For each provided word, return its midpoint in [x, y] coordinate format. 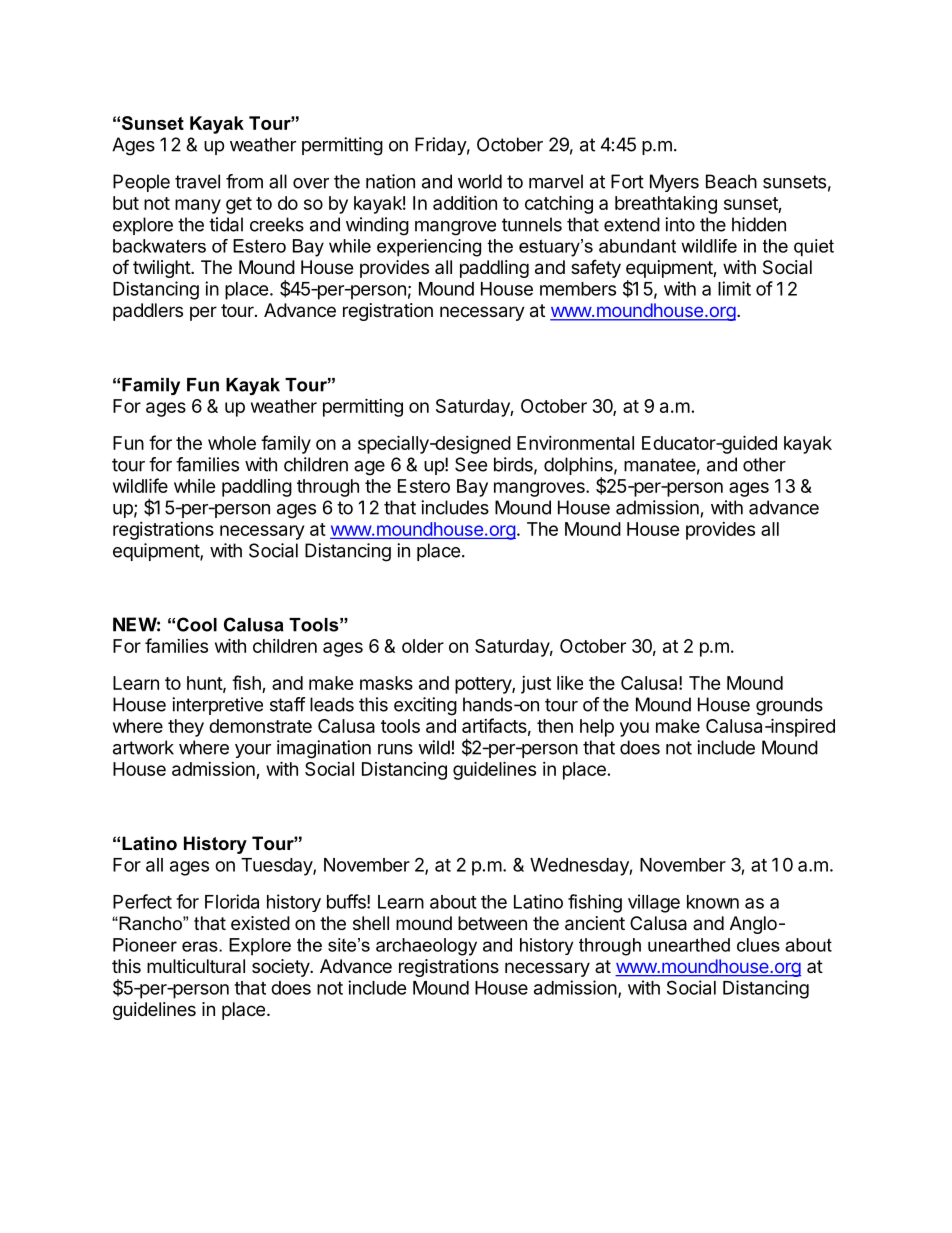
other [764, 464]
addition [465, 203]
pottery [484, 685]
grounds [789, 706]
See [471, 464]
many [198, 206]
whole [232, 443]
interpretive [217, 706]
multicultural [196, 966]
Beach [731, 181]
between [492, 923]
